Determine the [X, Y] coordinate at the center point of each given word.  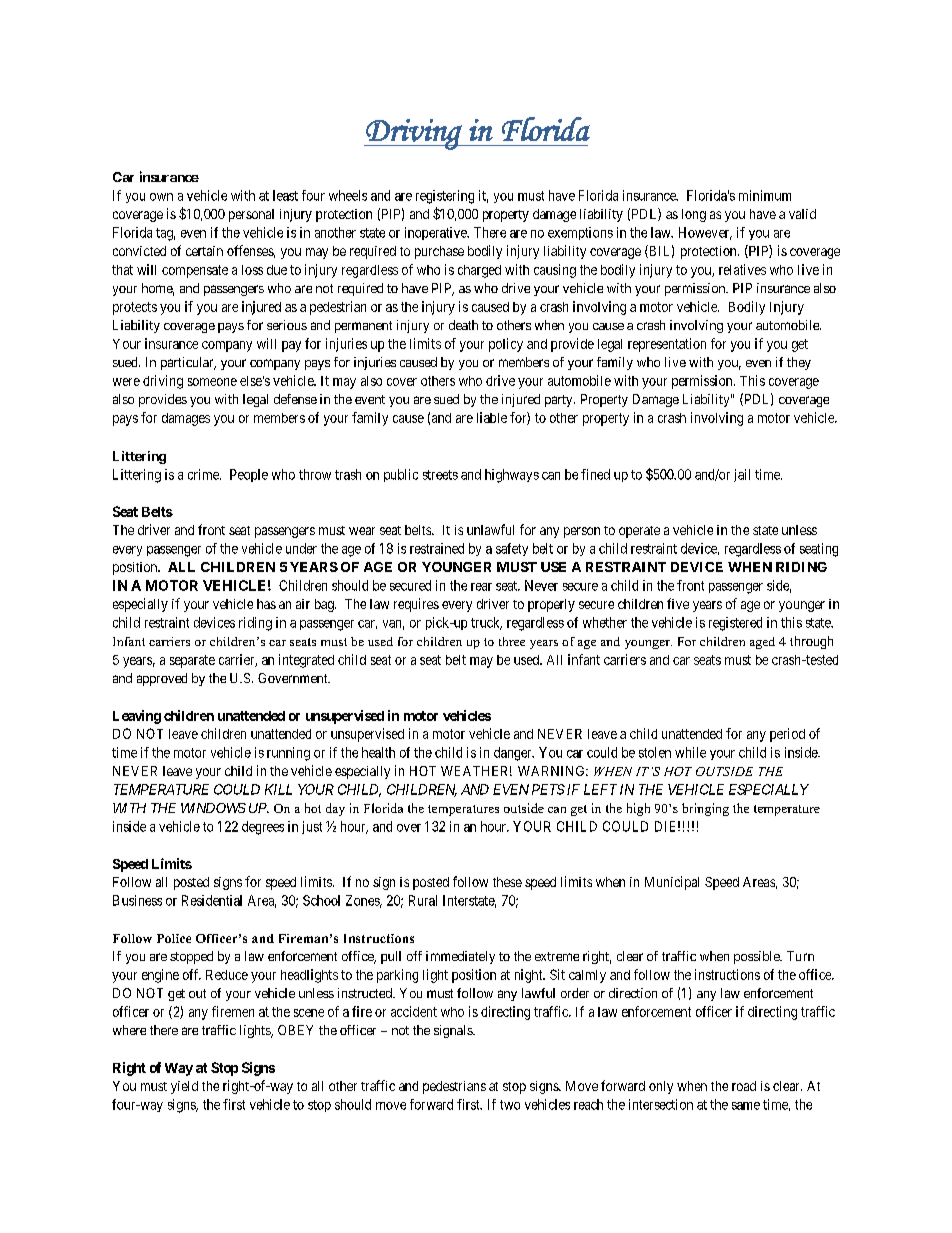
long [694, 215]
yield [184, 1087]
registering [445, 197]
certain [204, 251]
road [744, 1086]
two [510, 1105]
